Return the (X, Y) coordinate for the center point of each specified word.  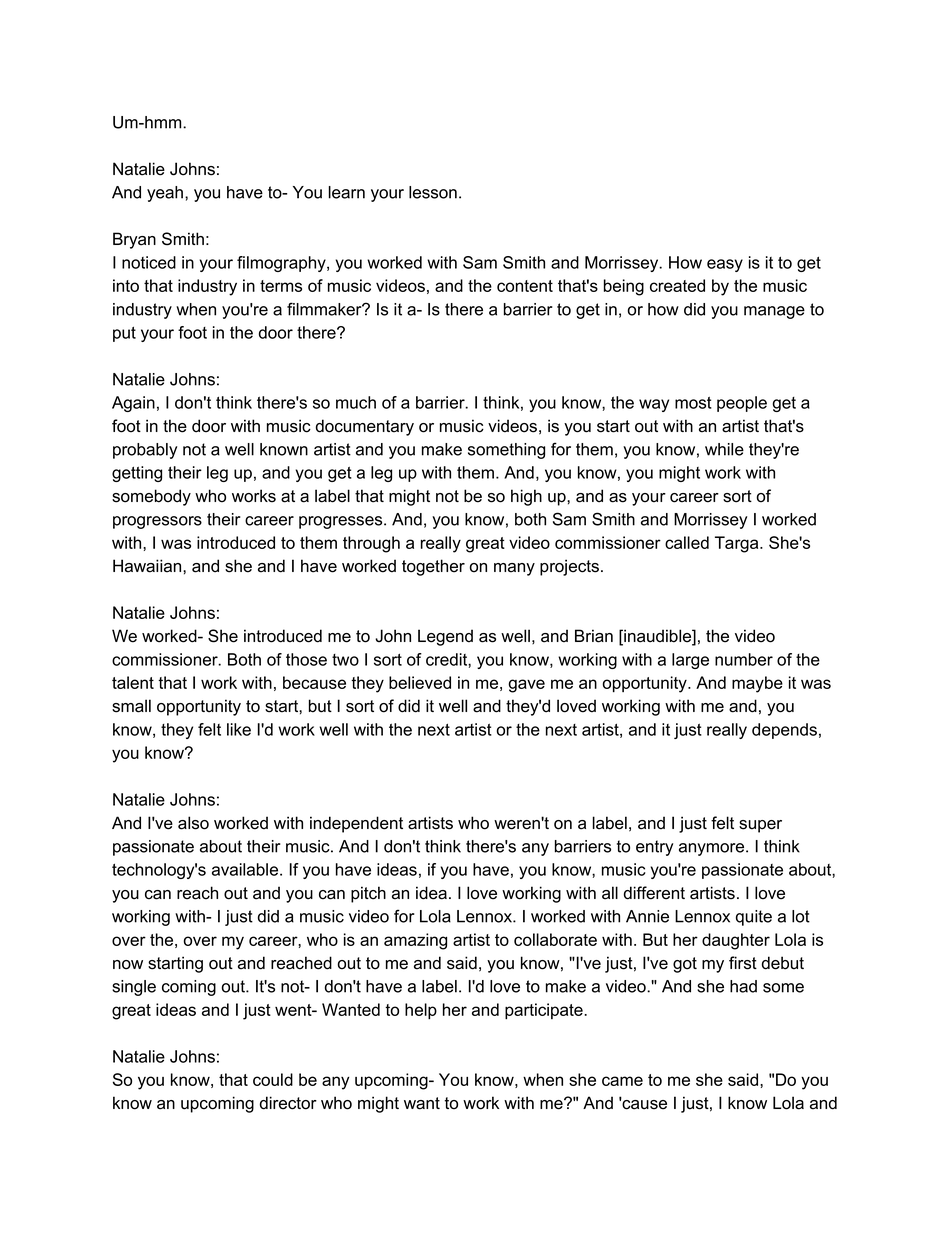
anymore (713, 849)
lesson (433, 192)
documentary (365, 427)
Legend (445, 637)
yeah (166, 194)
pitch (368, 894)
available (246, 869)
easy (725, 265)
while (724, 449)
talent (133, 682)
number (744, 659)
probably (145, 451)
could (273, 1079)
